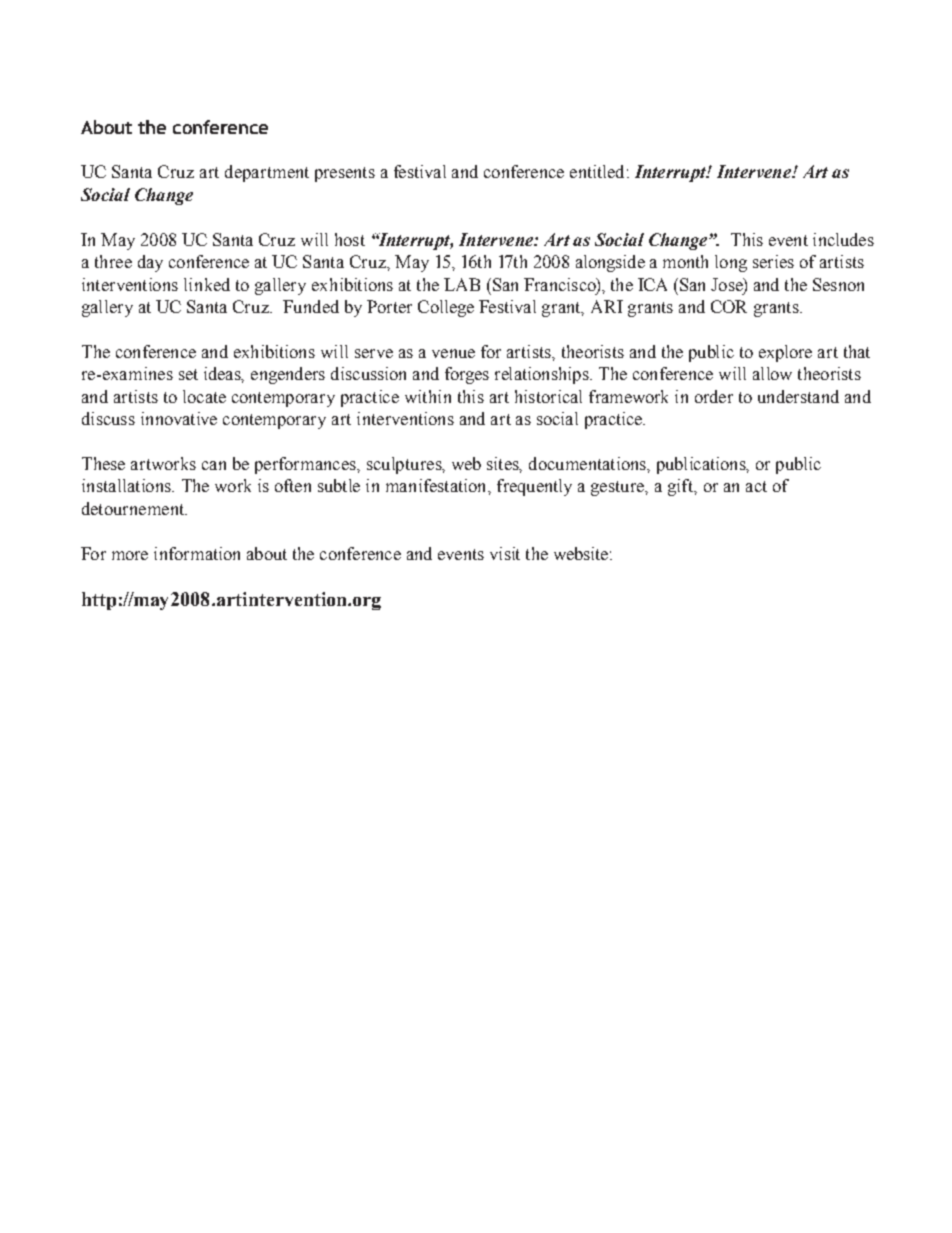 The image size is (952, 1233). I want to click on department, so click(267, 173).
